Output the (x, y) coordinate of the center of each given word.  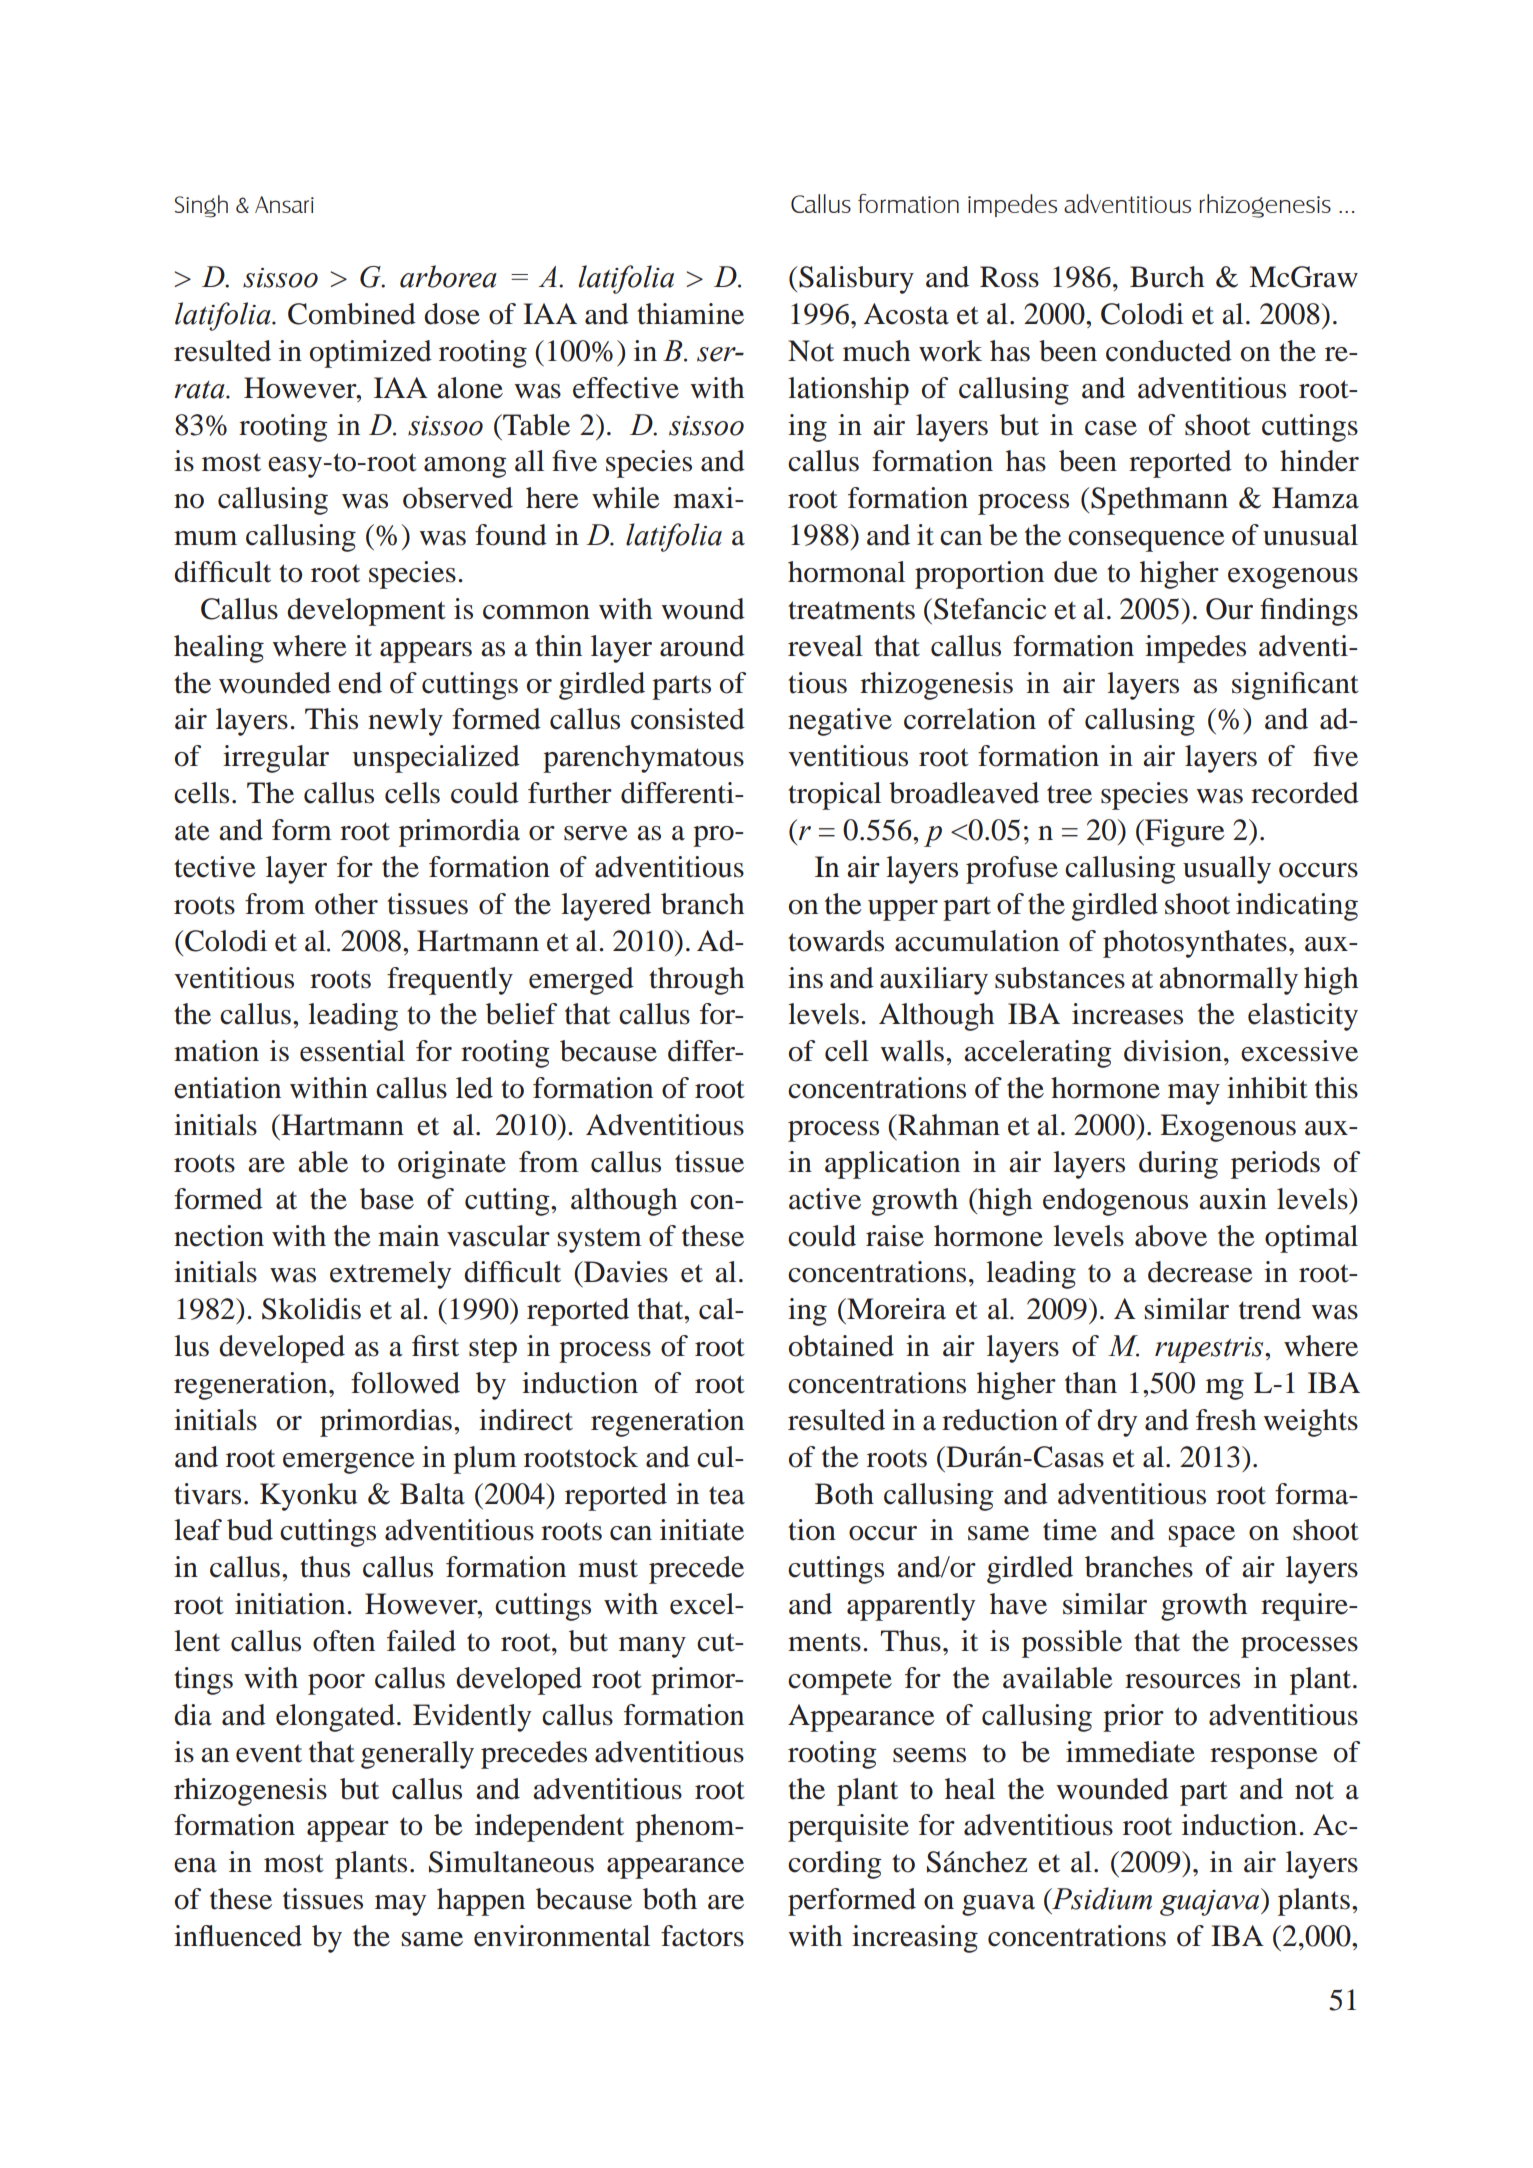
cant (1333, 684)
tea (727, 1495)
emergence (349, 1463)
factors (702, 1936)
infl (194, 1935)
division (1173, 1051)
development (366, 612)
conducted (1169, 351)
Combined (352, 314)
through (696, 981)
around (702, 646)
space (1202, 1536)
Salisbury (856, 280)
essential (352, 1051)
